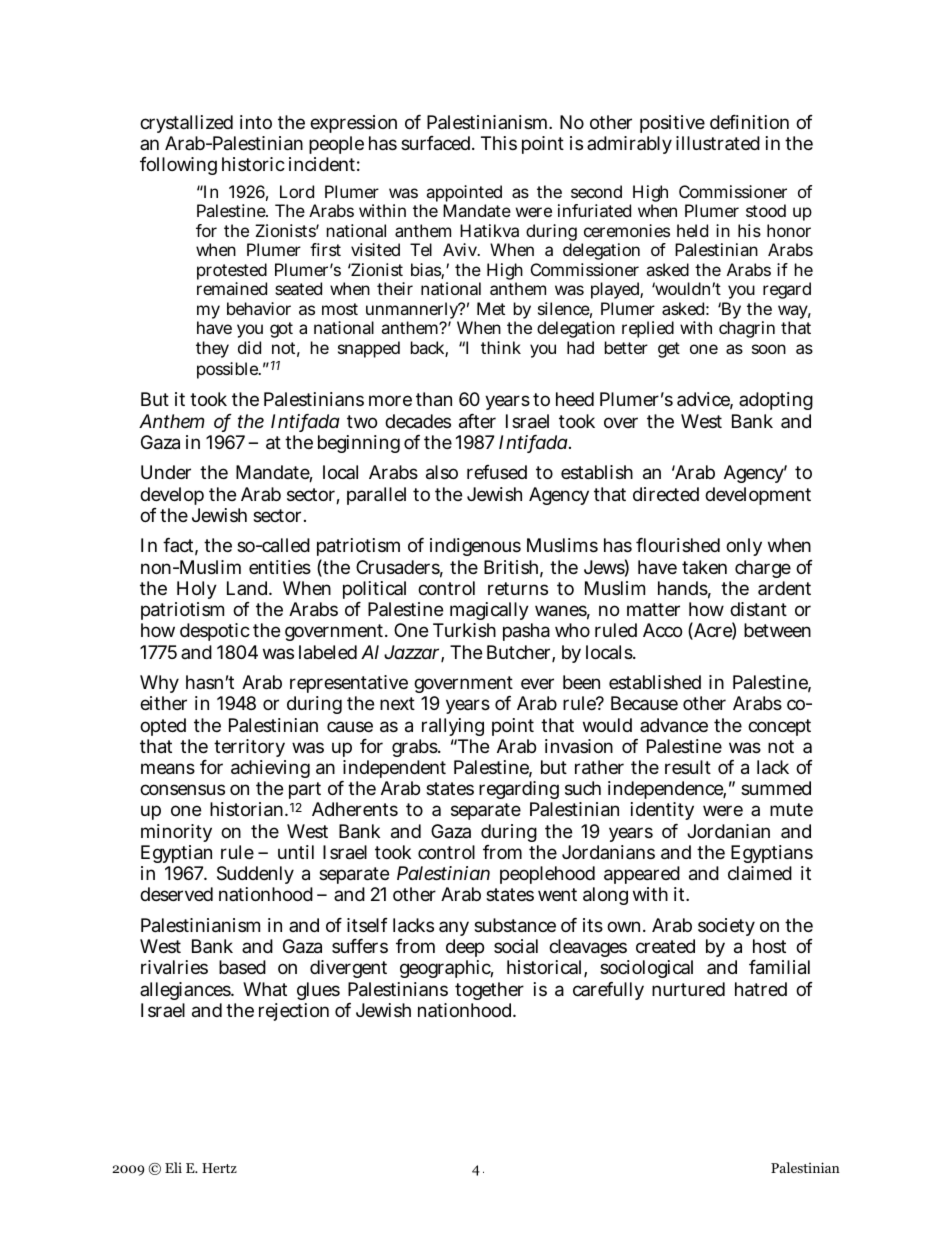 The image size is (952, 1233). What do you see at coordinates (249, 347) in the page?
I see `did` at bounding box center [249, 347].
